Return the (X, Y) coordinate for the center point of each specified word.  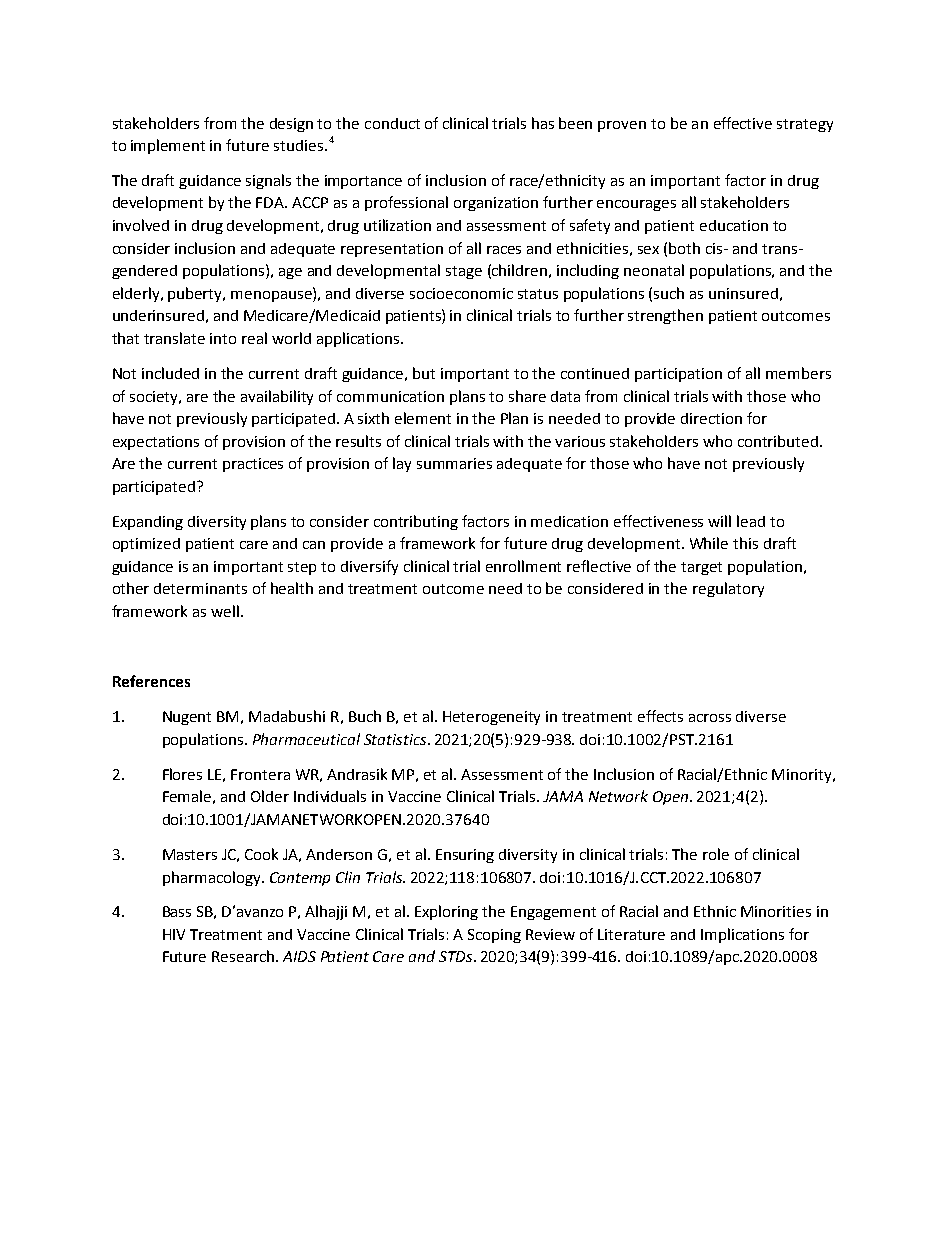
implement (168, 146)
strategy (805, 125)
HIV (174, 934)
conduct (392, 123)
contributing (416, 522)
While (709, 543)
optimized (146, 545)
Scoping (494, 936)
